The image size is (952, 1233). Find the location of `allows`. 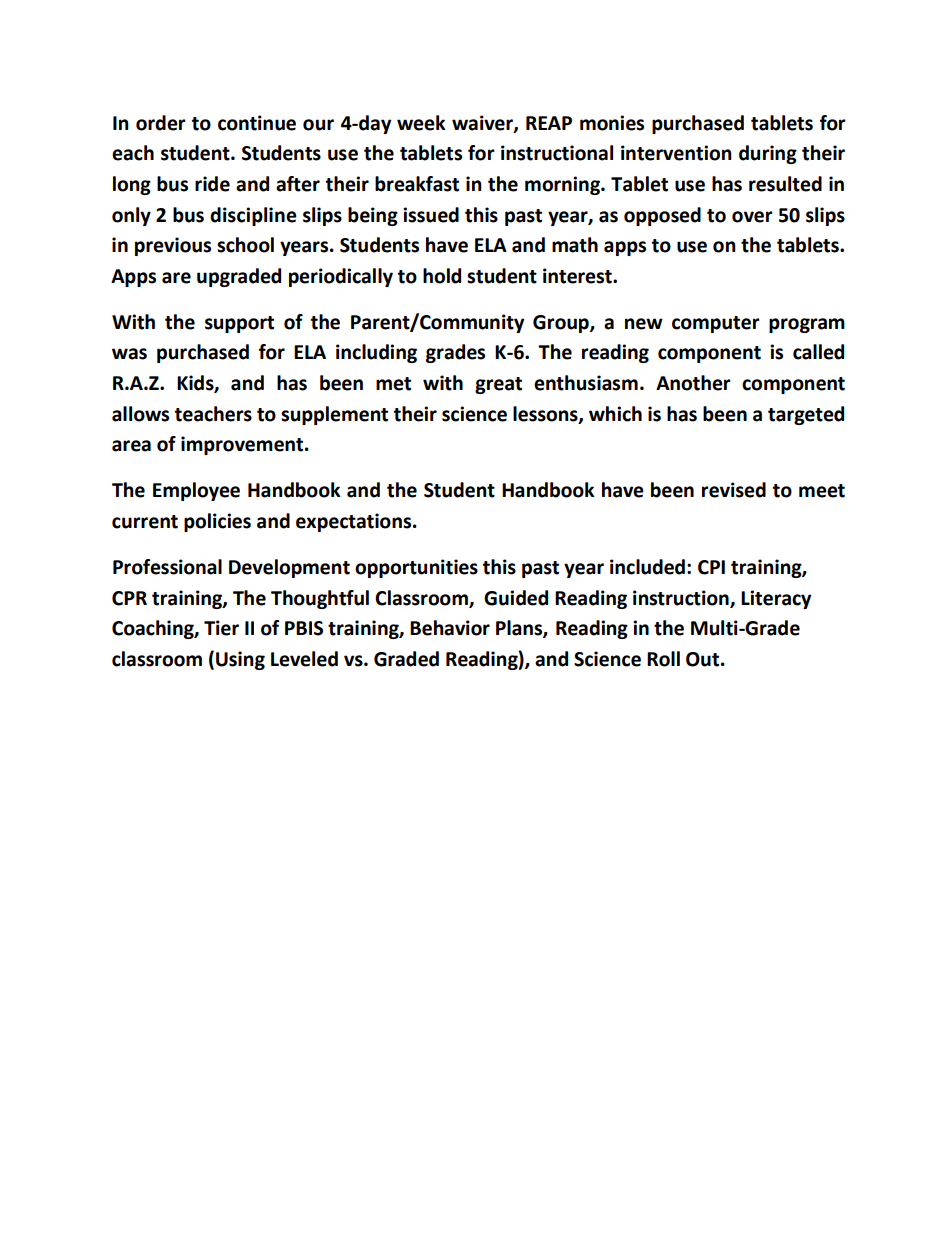

allows is located at coordinates (140, 414).
